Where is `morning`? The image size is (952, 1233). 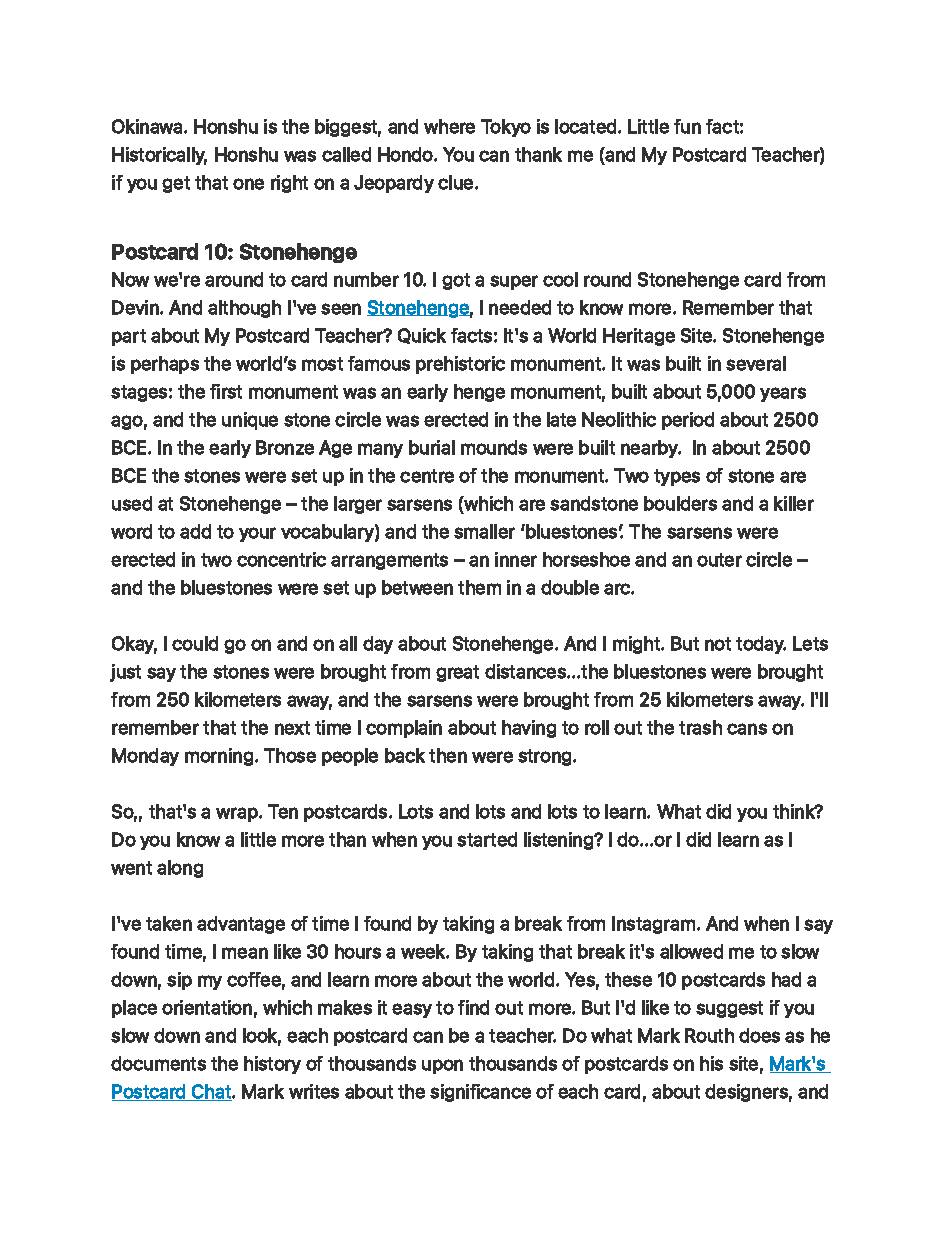 morning is located at coordinates (219, 757).
